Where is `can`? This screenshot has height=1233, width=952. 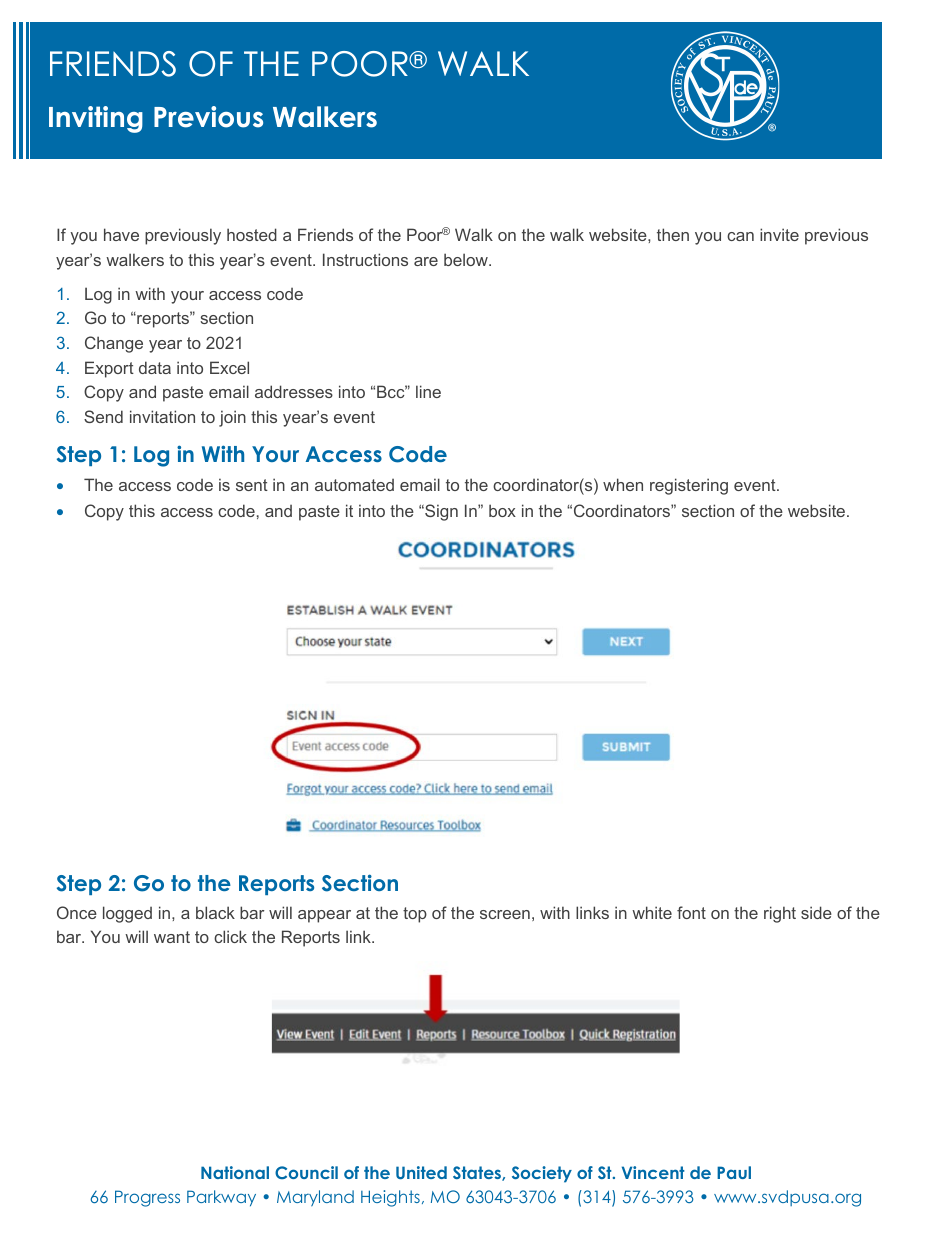 can is located at coordinates (740, 236).
